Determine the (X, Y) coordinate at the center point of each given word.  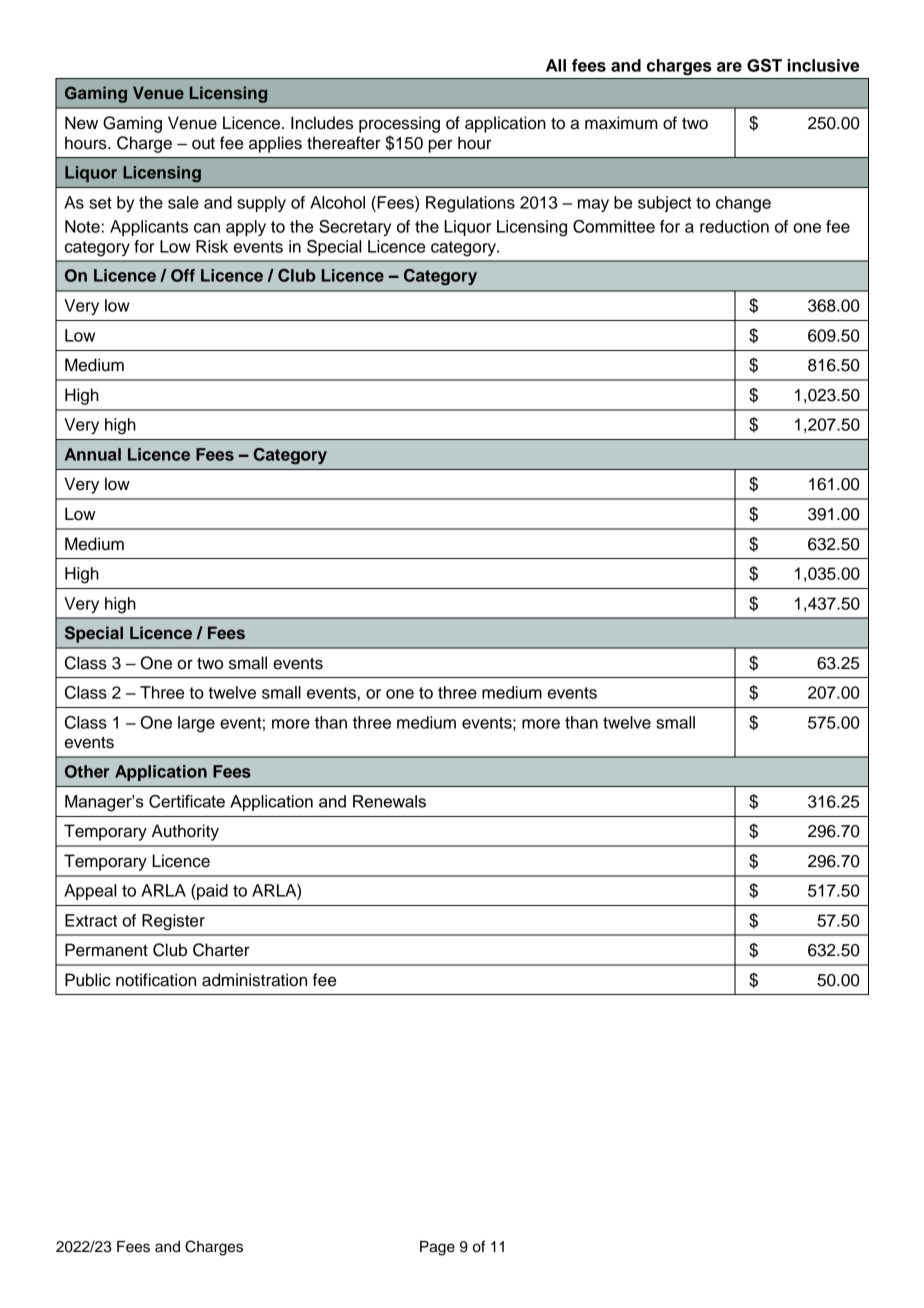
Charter (221, 950)
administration (254, 980)
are (729, 67)
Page (437, 1248)
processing (399, 124)
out (203, 144)
